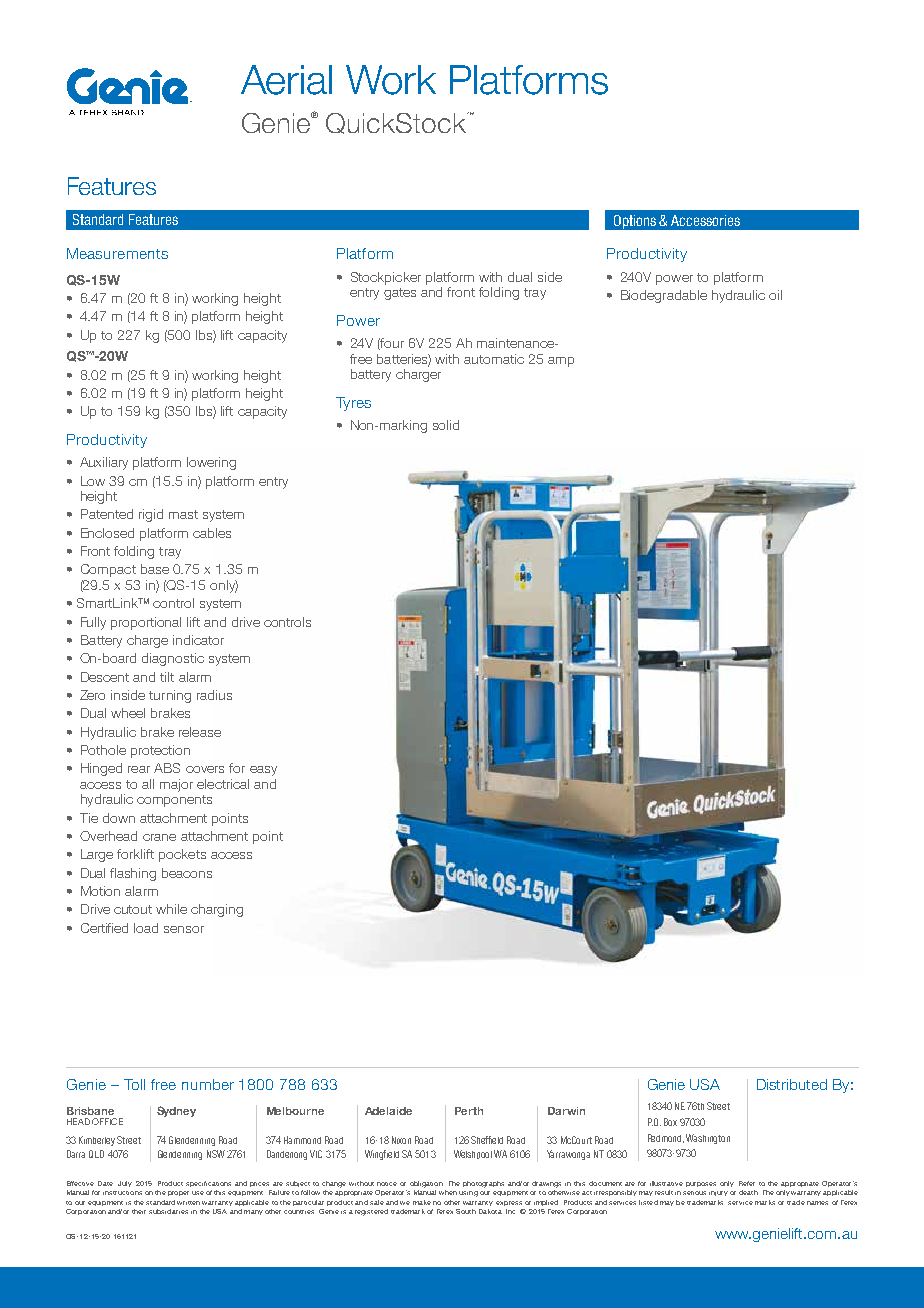 This image has height=1308, width=924. What do you see at coordinates (446, 425) in the image?
I see `solid` at bounding box center [446, 425].
